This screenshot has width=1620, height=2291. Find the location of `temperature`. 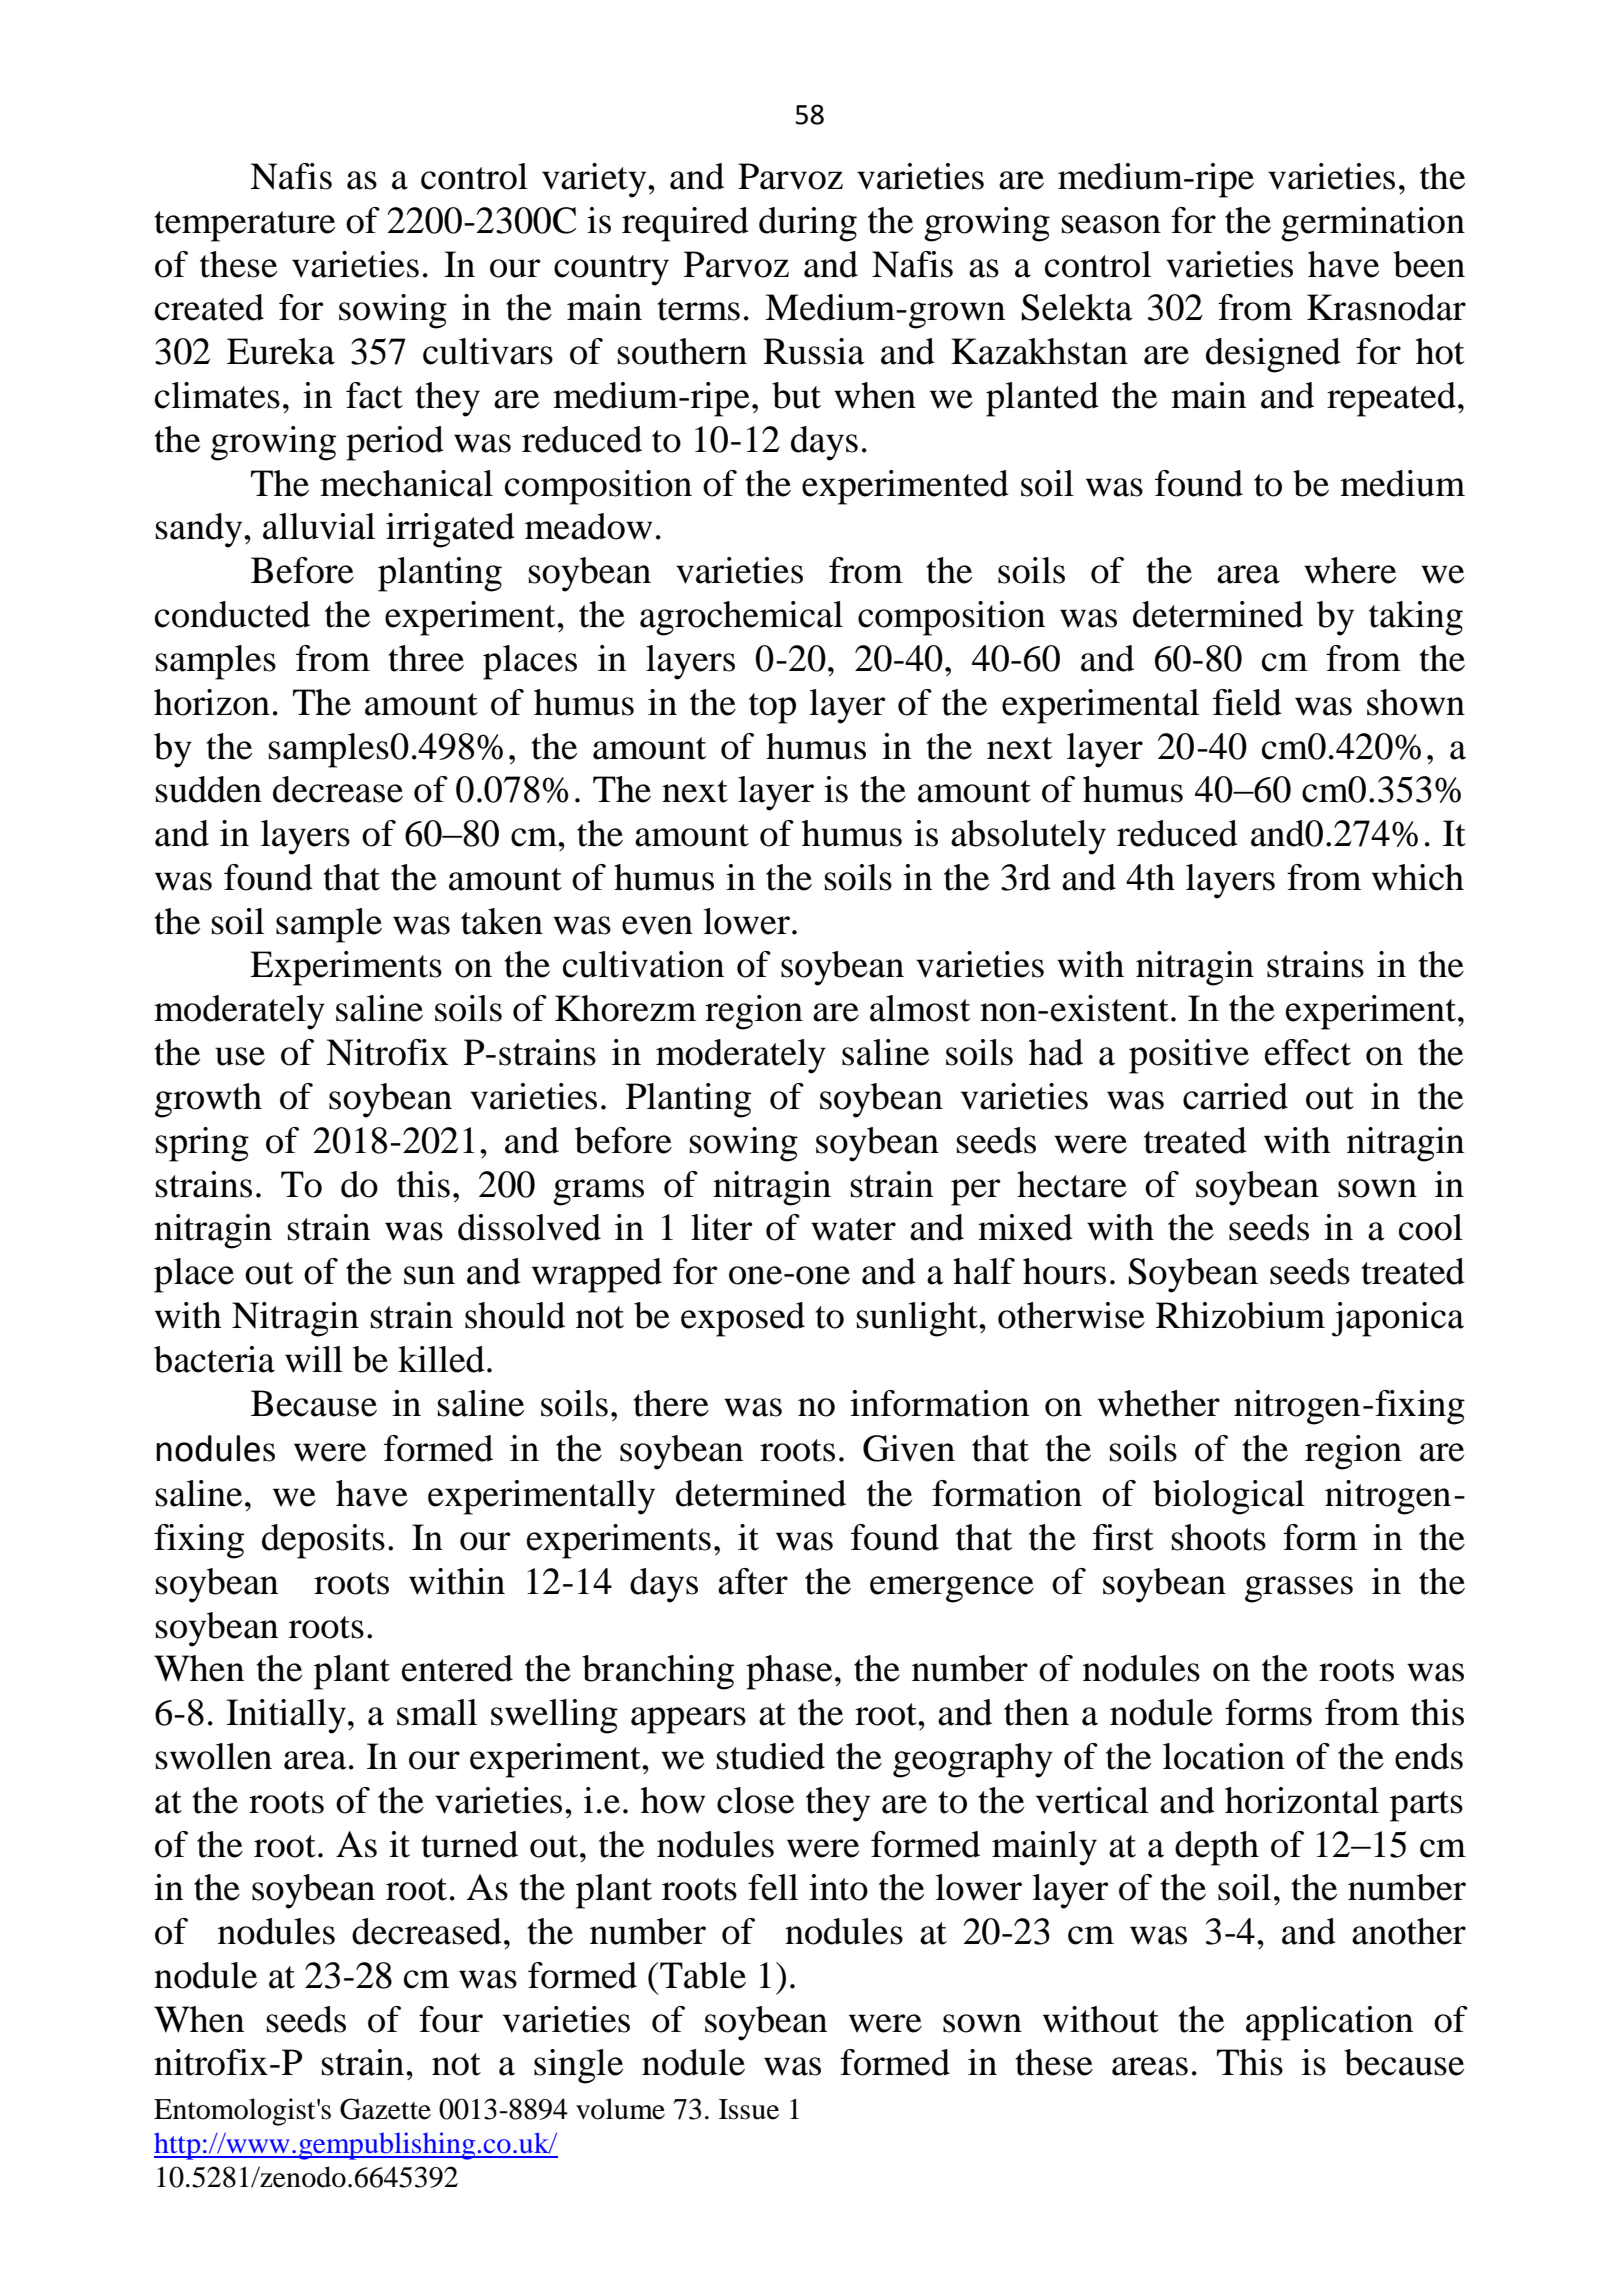

temperature is located at coordinates (244, 226).
